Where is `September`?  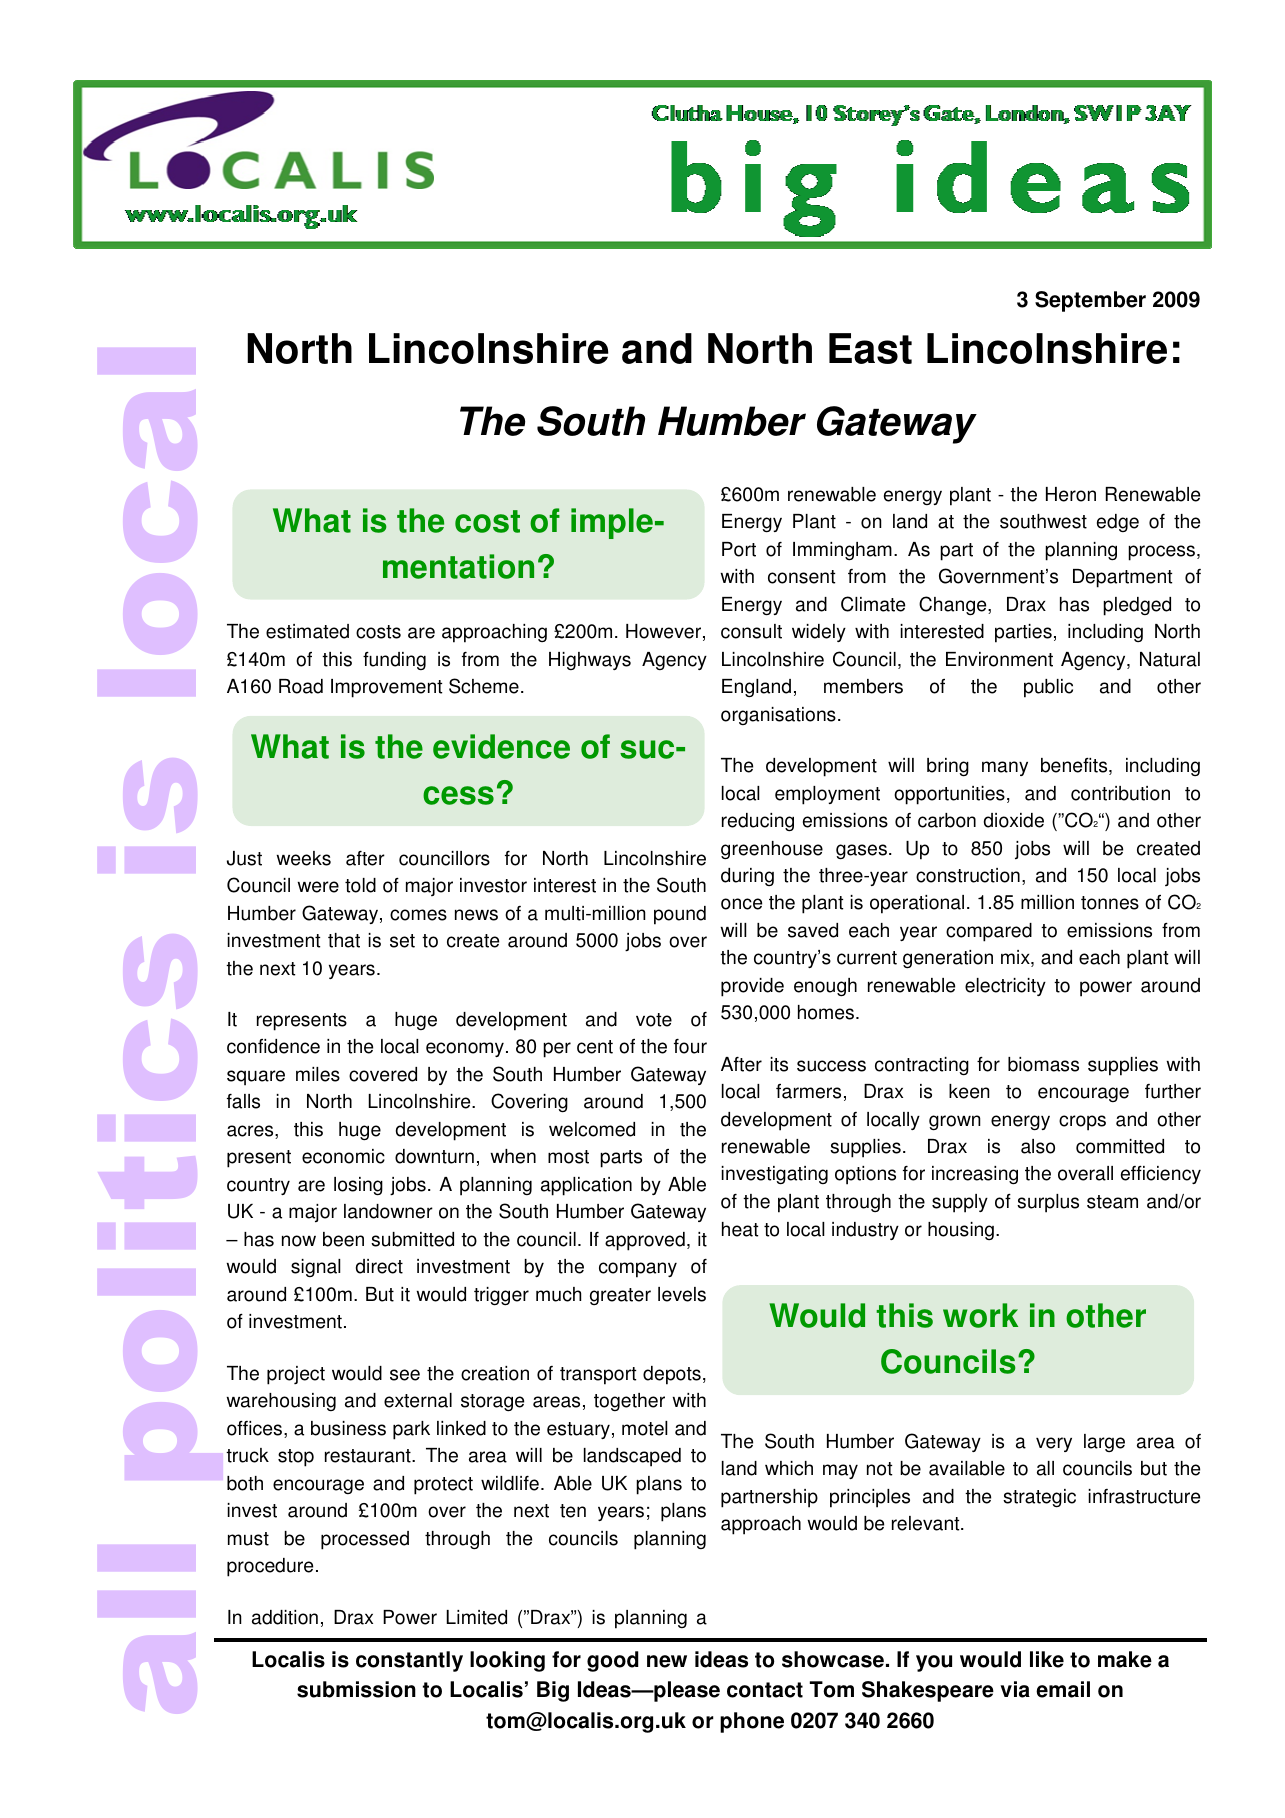 September is located at coordinates (1090, 301).
